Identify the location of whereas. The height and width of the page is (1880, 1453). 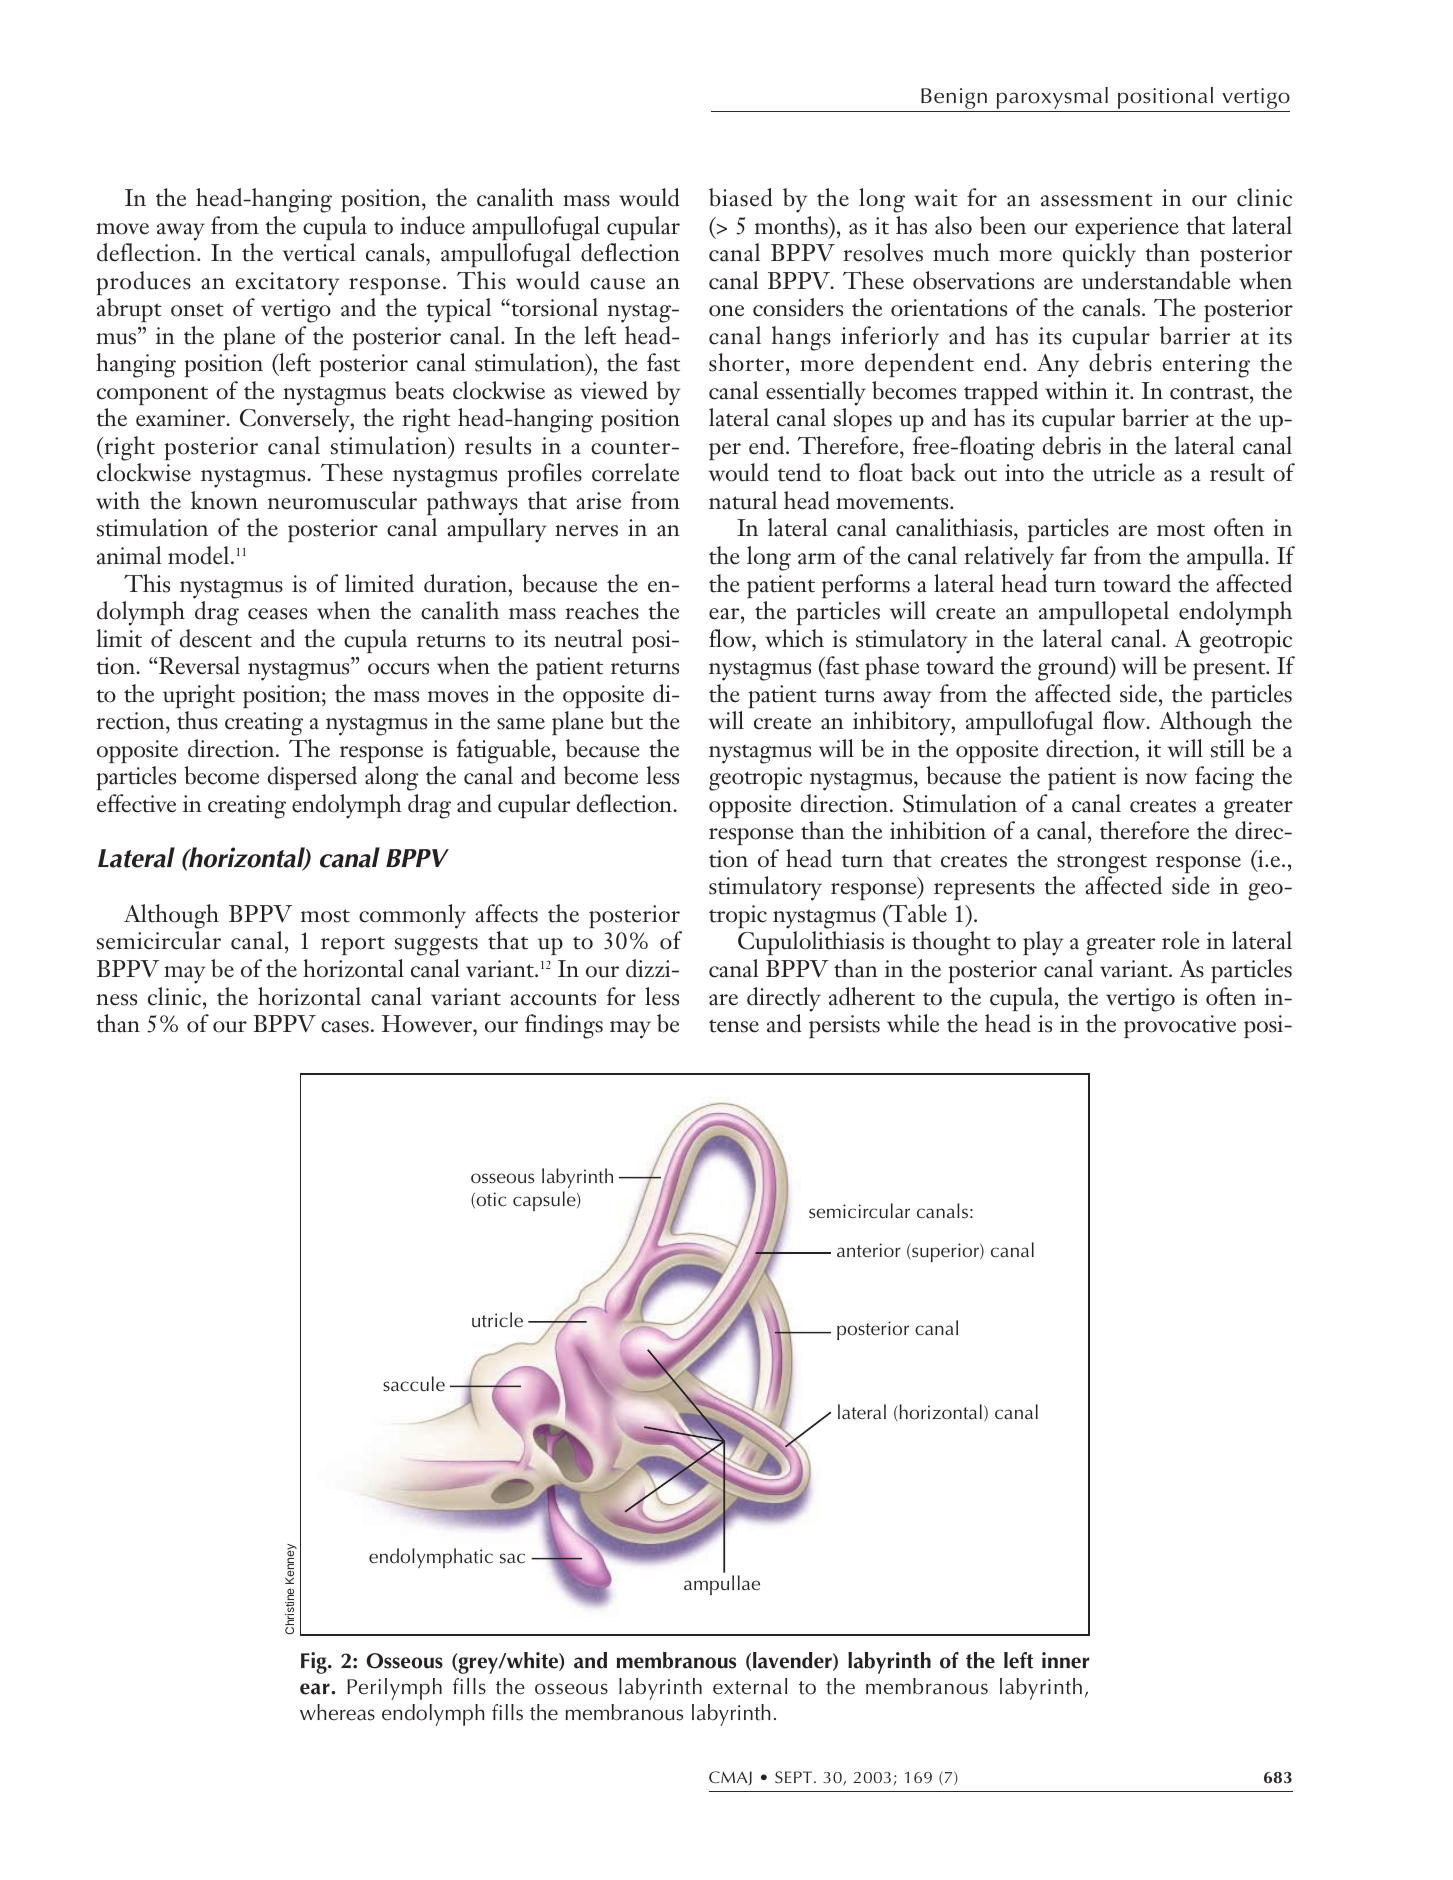
(337, 1712).
